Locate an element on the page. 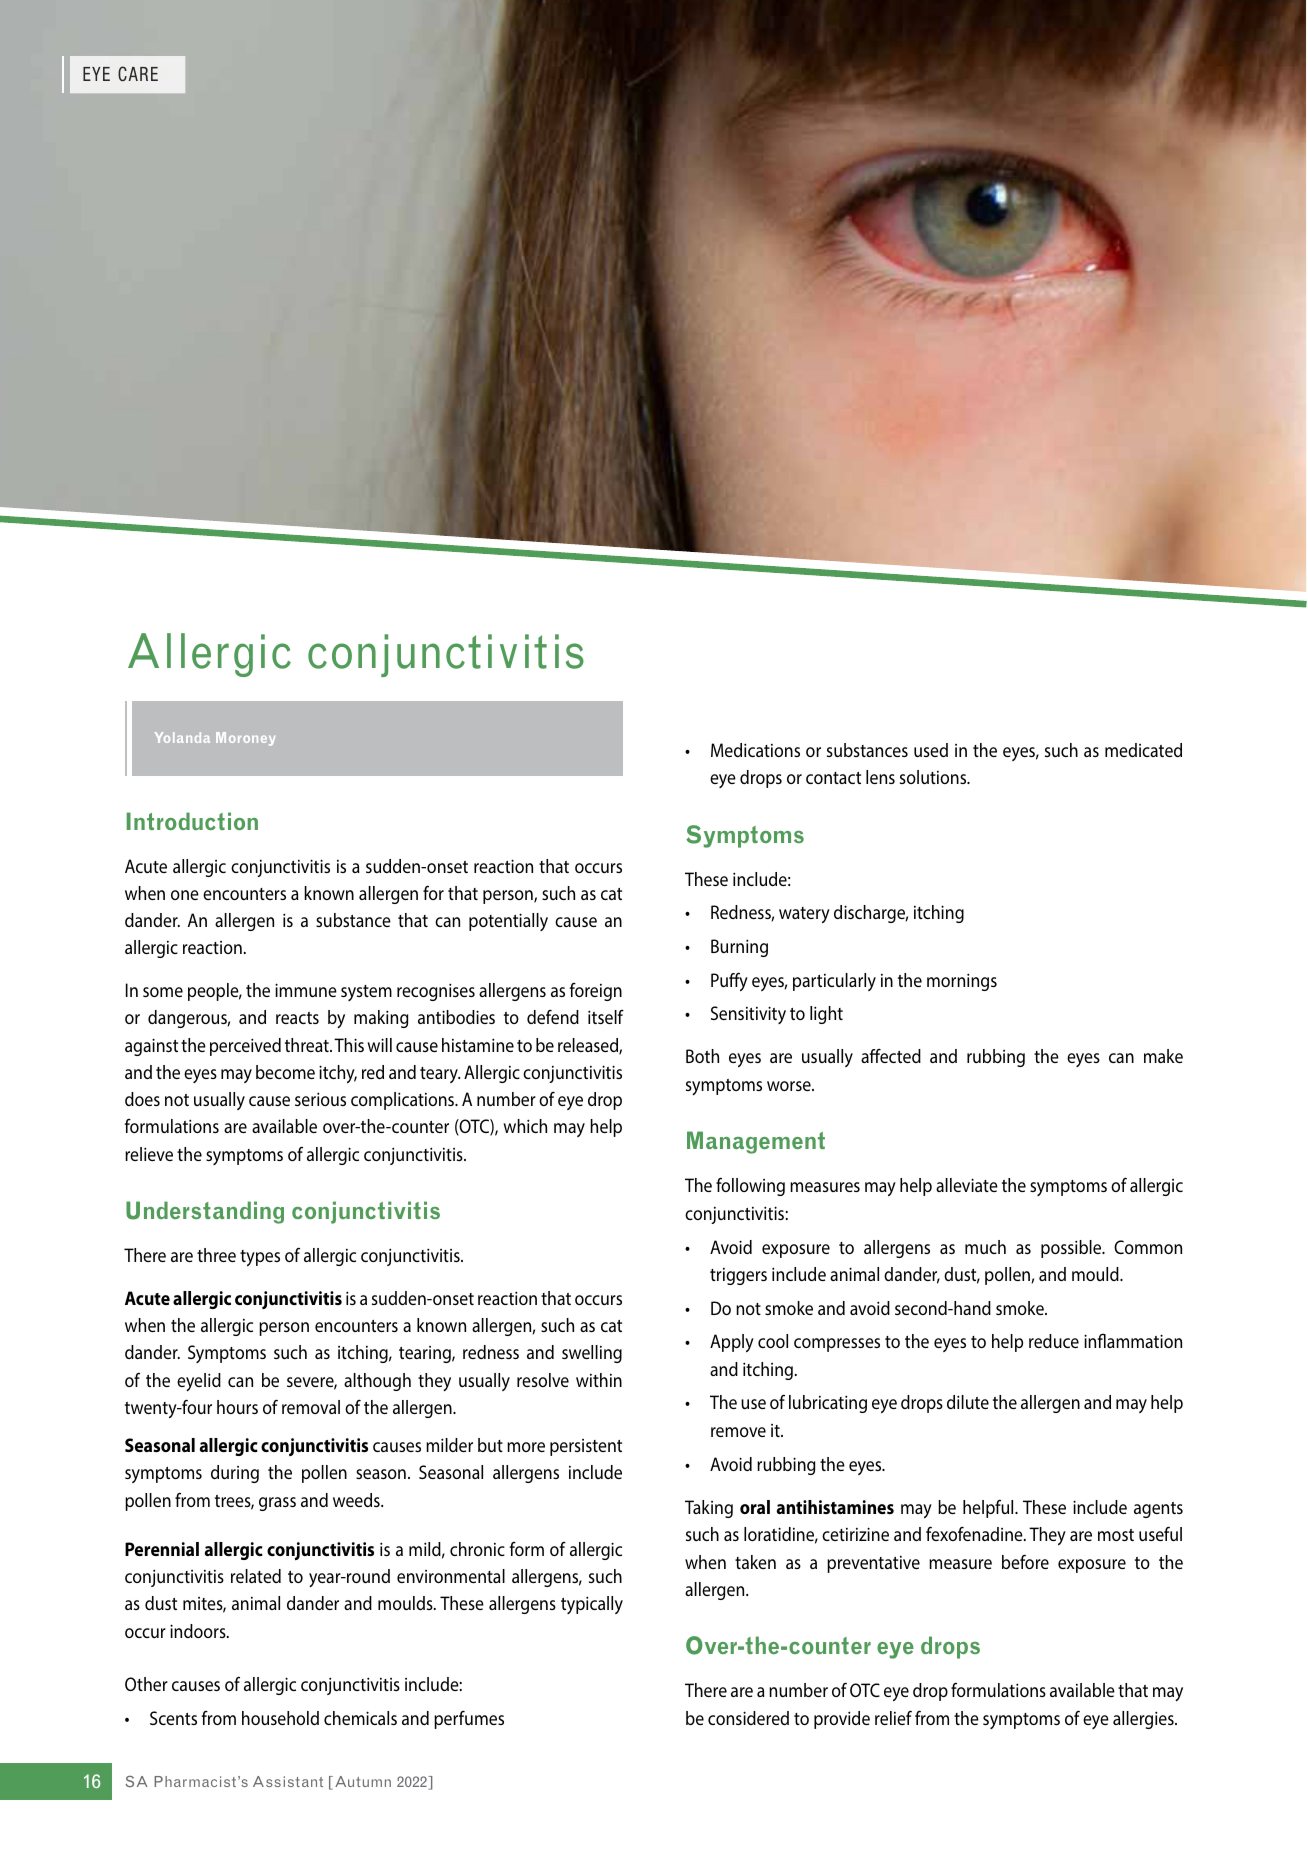 The height and width of the page is (1850, 1308). immune is located at coordinates (306, 990).
